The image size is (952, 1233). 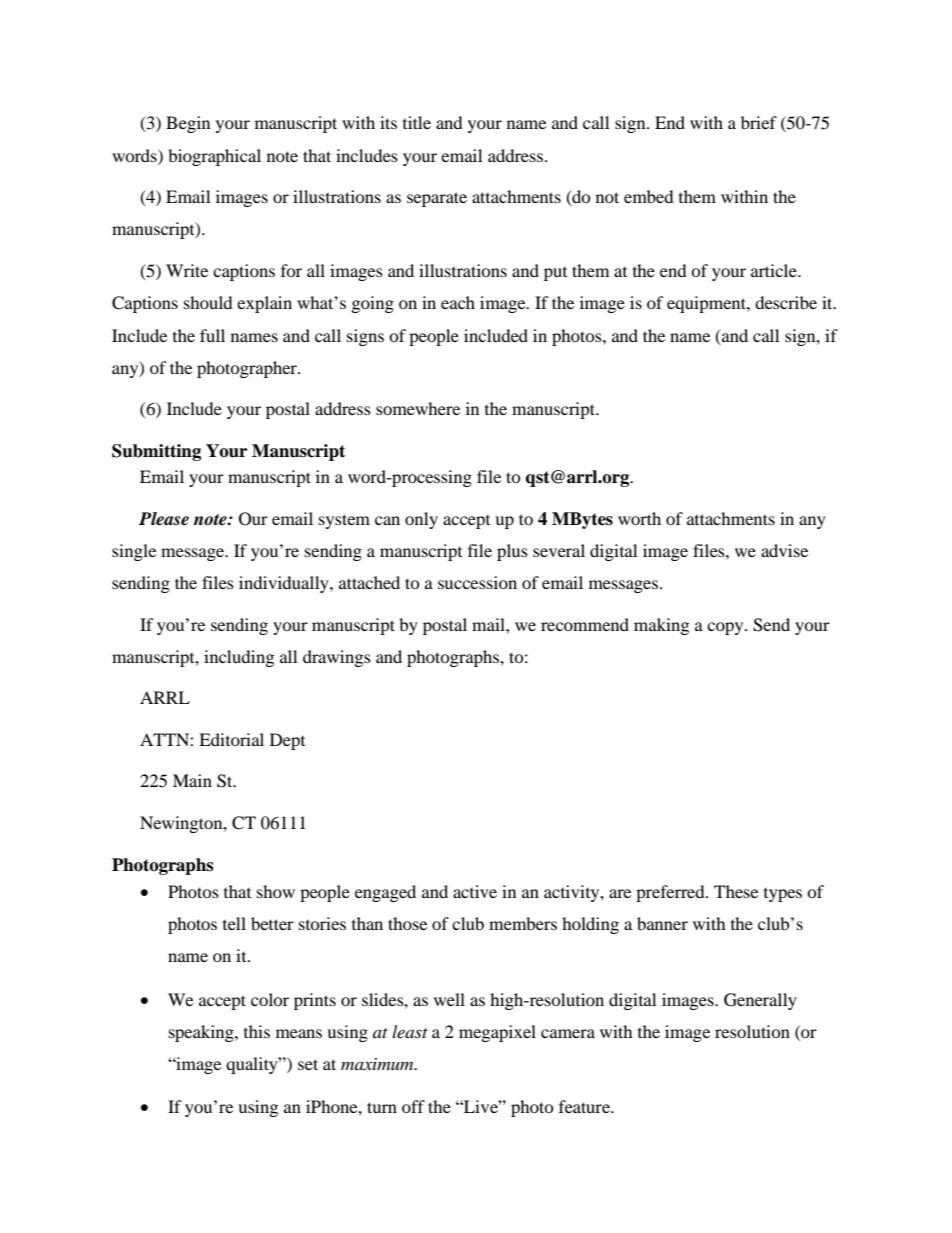 What do you see at coordinates (417, 122) in the image?
I see `title` at bounding box center [417, 122].
